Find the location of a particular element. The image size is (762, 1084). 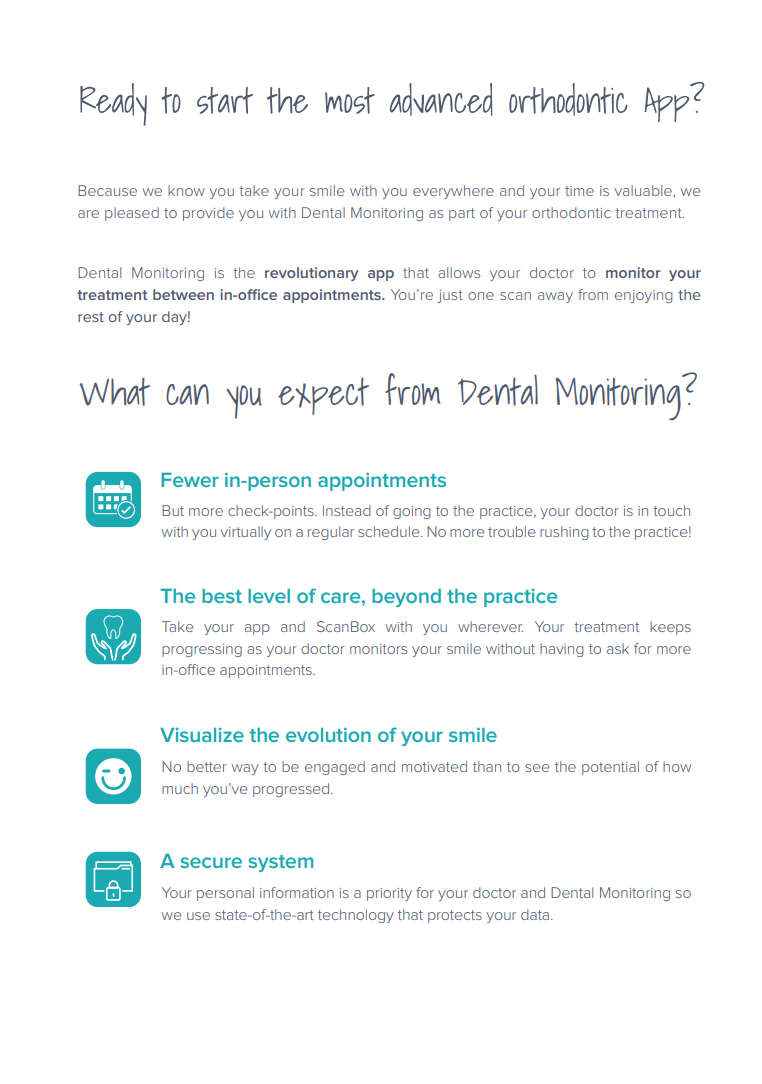

priority is located at coordinates (389, 894).
